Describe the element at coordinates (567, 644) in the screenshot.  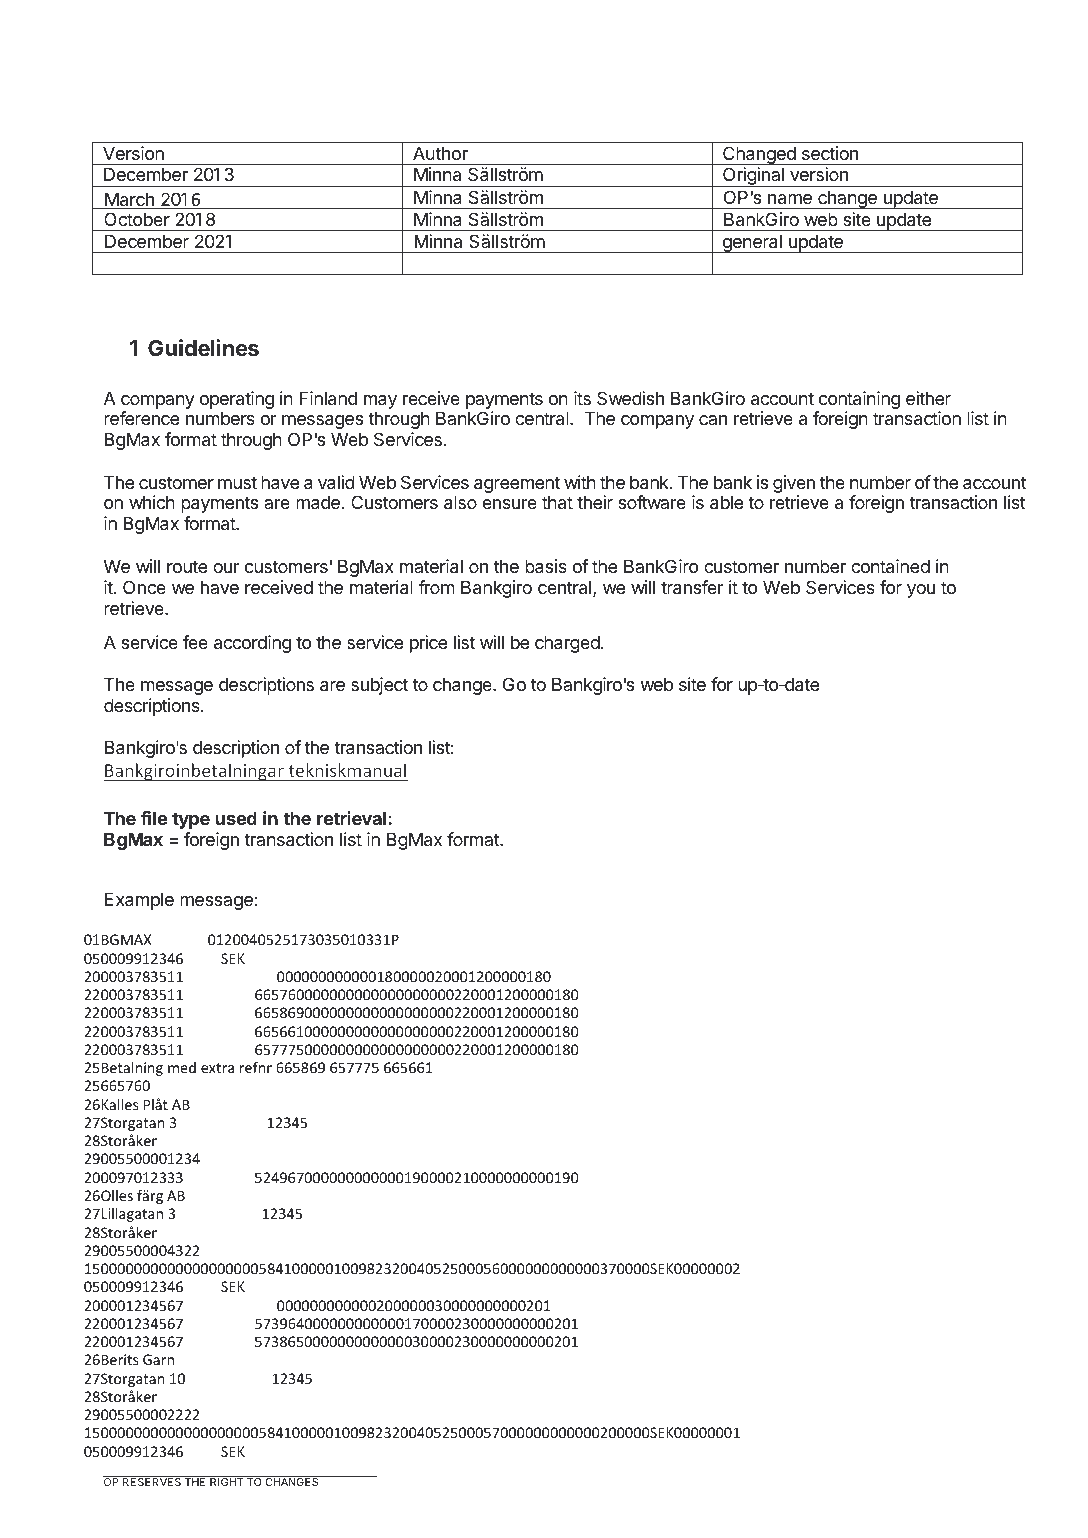
I see `charged` at that location.
